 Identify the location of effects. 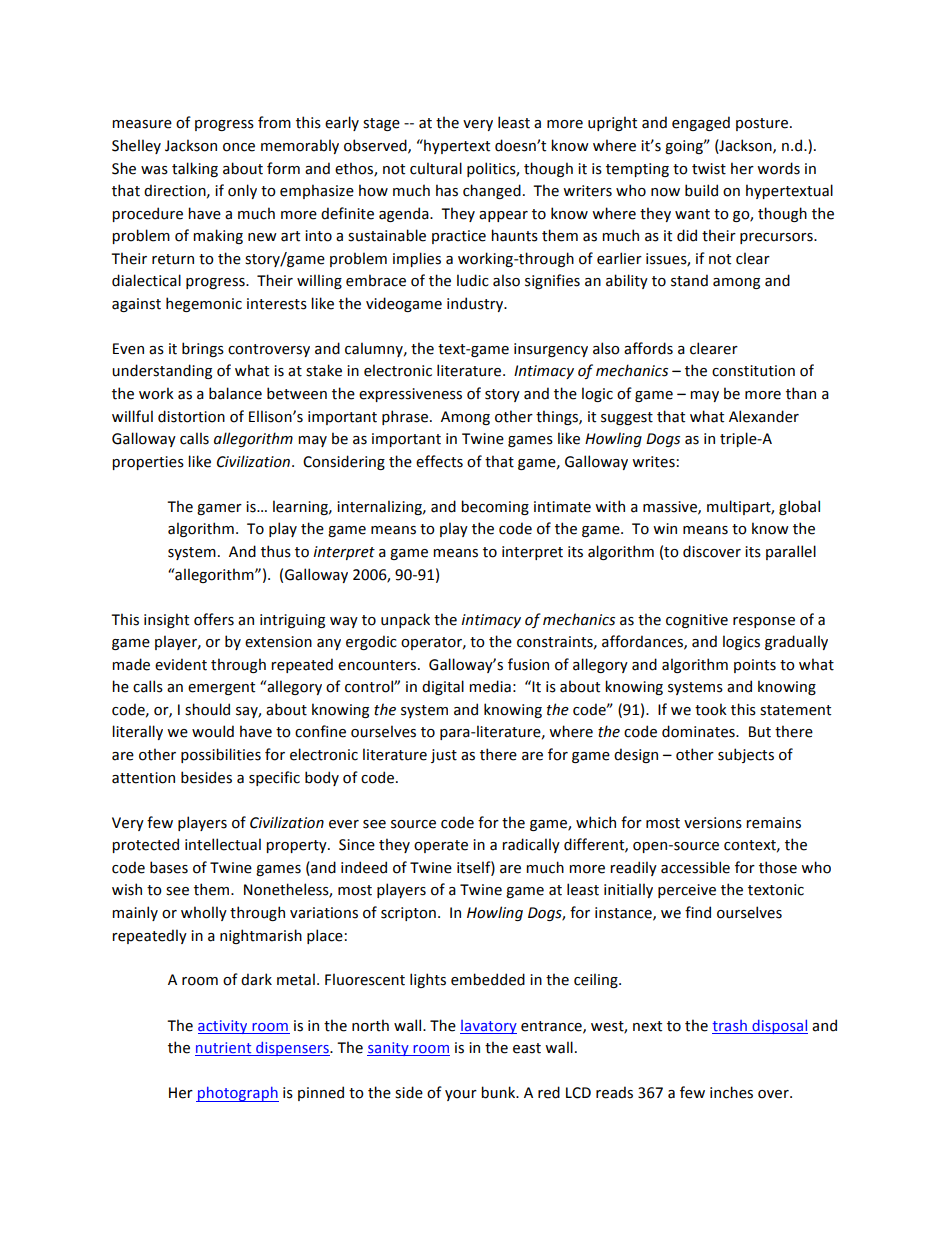
(439, 461).
